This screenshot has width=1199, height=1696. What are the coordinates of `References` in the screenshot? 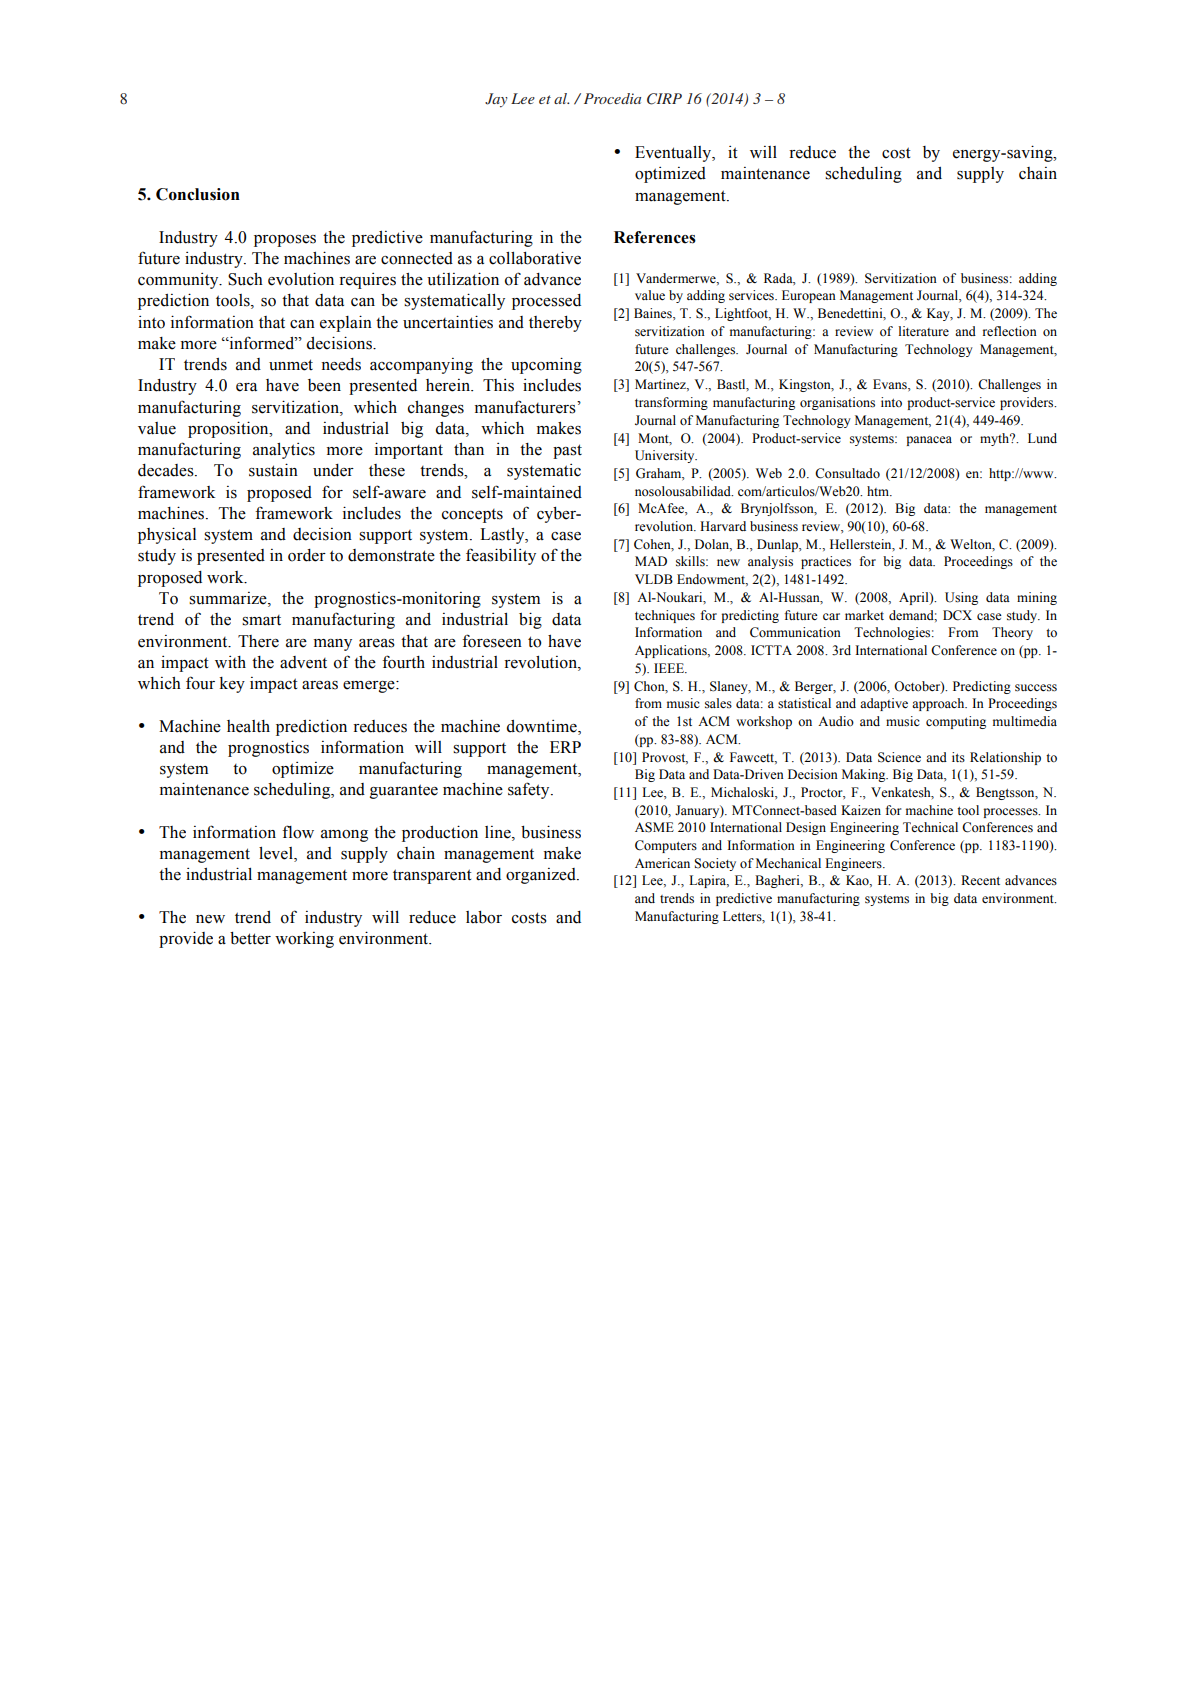 It's located at (655, 237).
